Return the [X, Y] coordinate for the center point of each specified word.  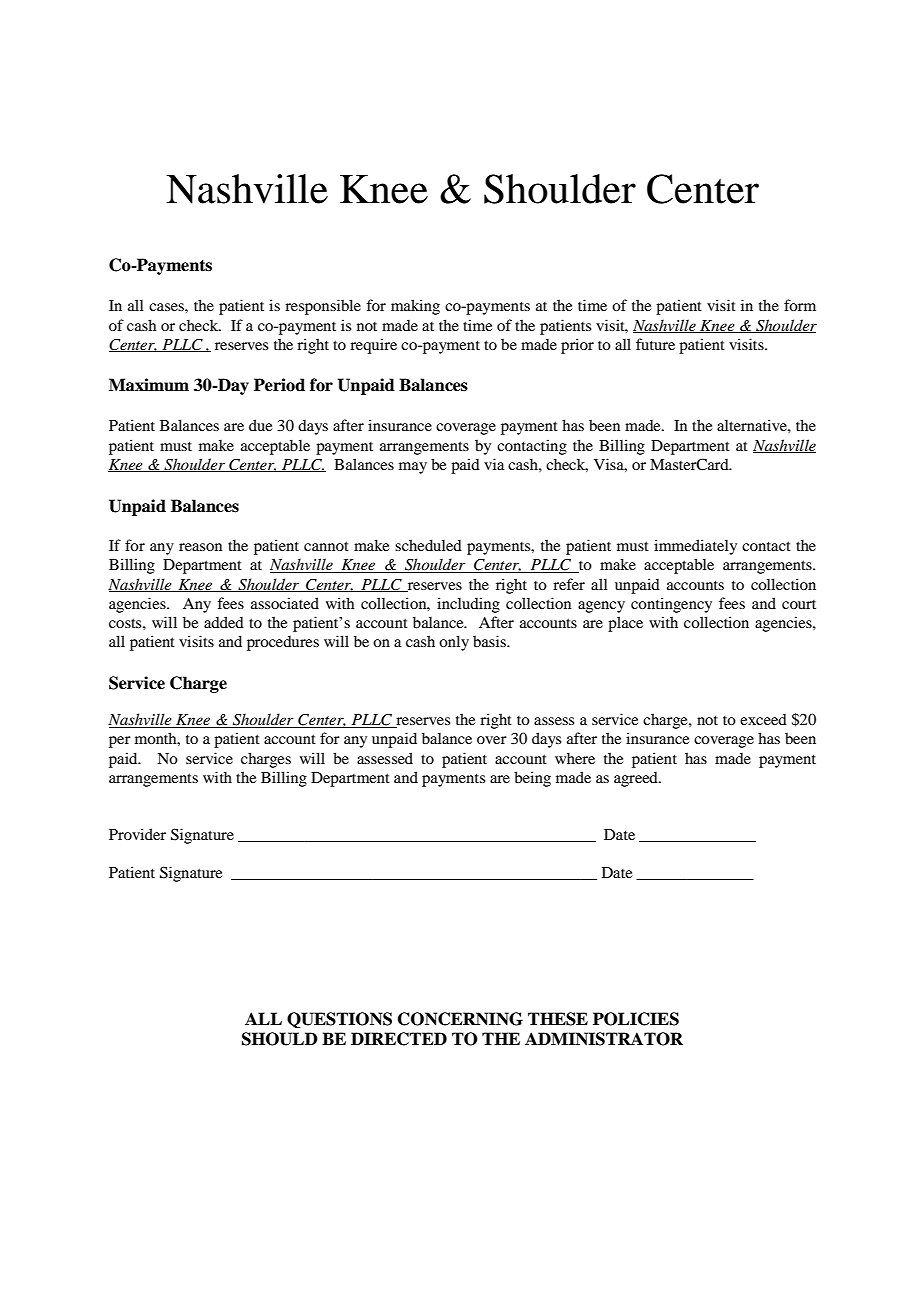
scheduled [428, 545]
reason [200, 547]
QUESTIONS [339, 1020]
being [532, 779]
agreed [637, 779]
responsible [323, 307]
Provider [137, 834]
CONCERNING [460, 1019]
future [655, 344]
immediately [695, 547]
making [415, 307]
